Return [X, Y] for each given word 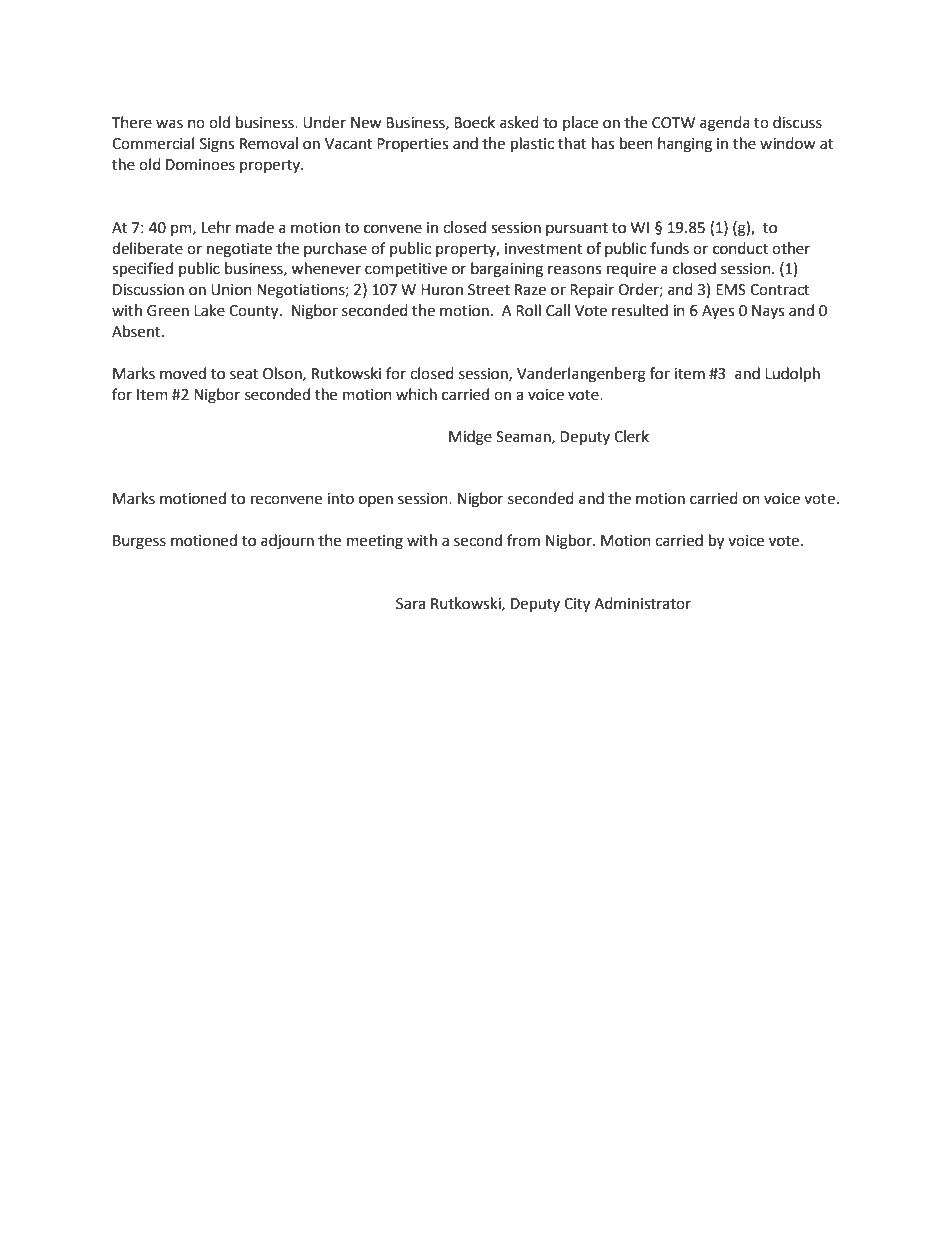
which [416, 394]
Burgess [139, 542]
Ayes [718, 312]
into [340, 499]
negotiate [239, 250]
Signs [217, 145]
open [376, 501]
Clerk [631, 436]
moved [183, 373]
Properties [412, 145]
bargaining [507, 270]
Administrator [642, 603]
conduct [740, 248]
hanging [685, 145]
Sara [410, 604]
